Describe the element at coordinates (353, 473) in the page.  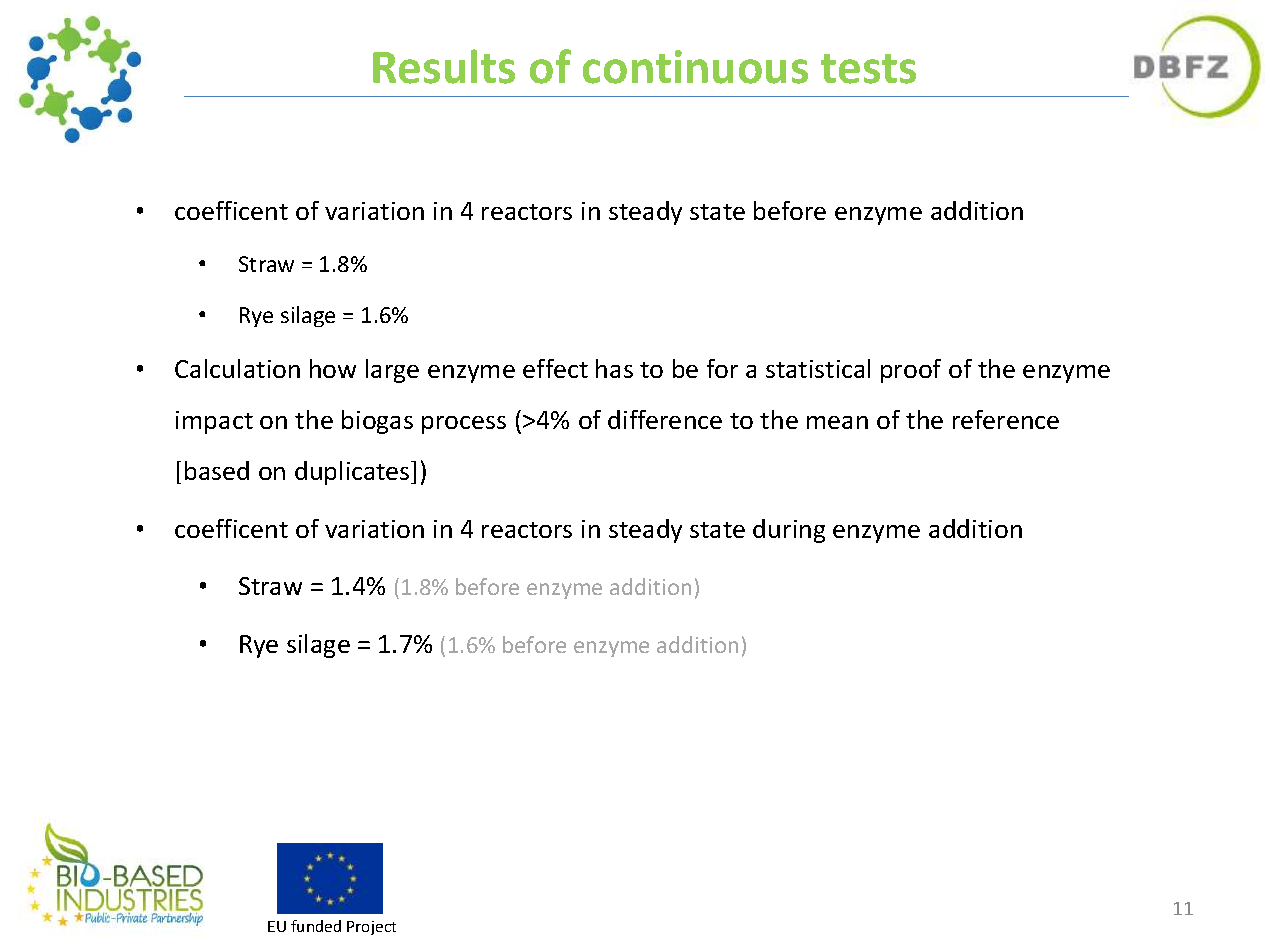
I see `duplicates` at that location.
